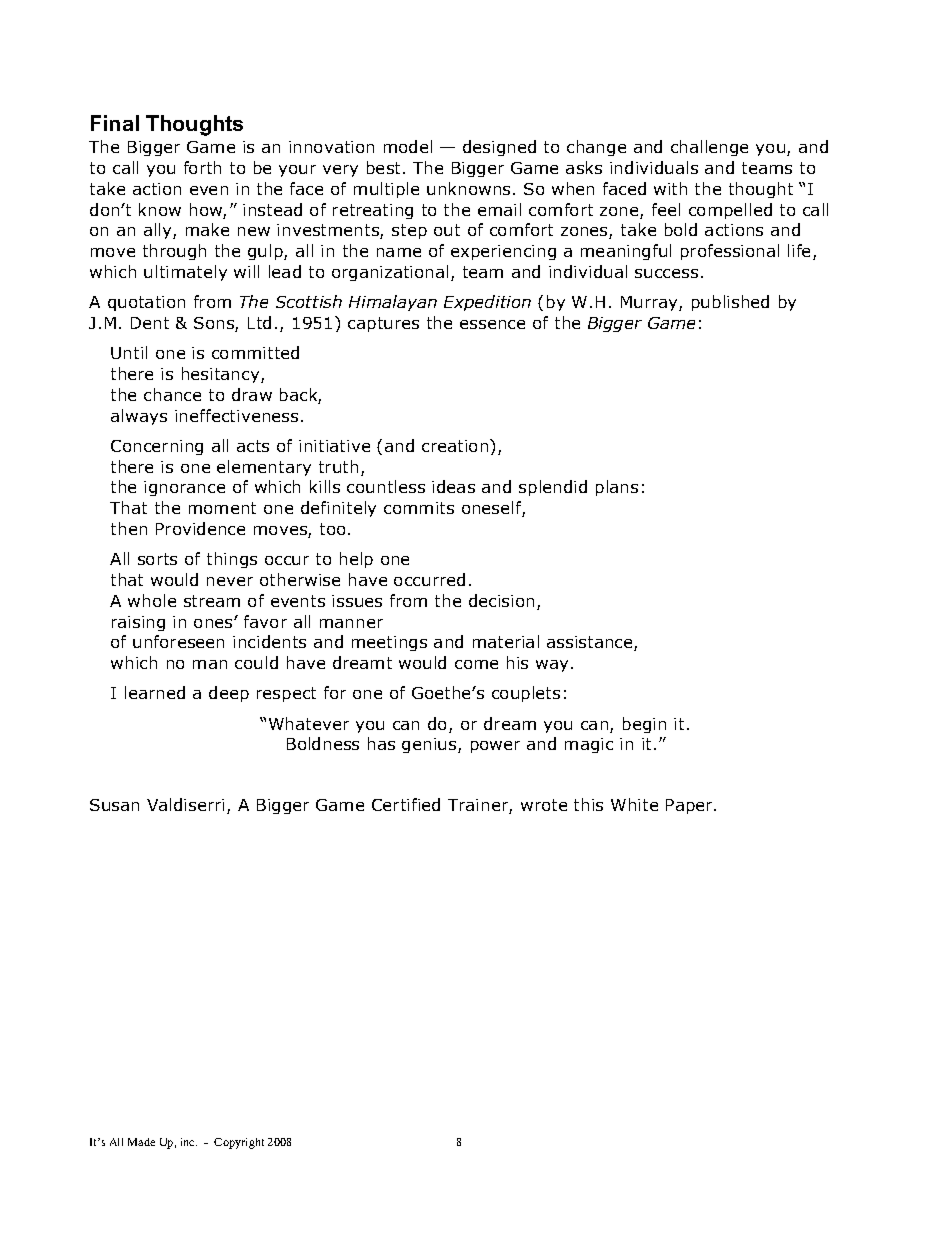 The width and height of the screenshot is (952, 1233). I want to click on Paper, so click(690, 806).
